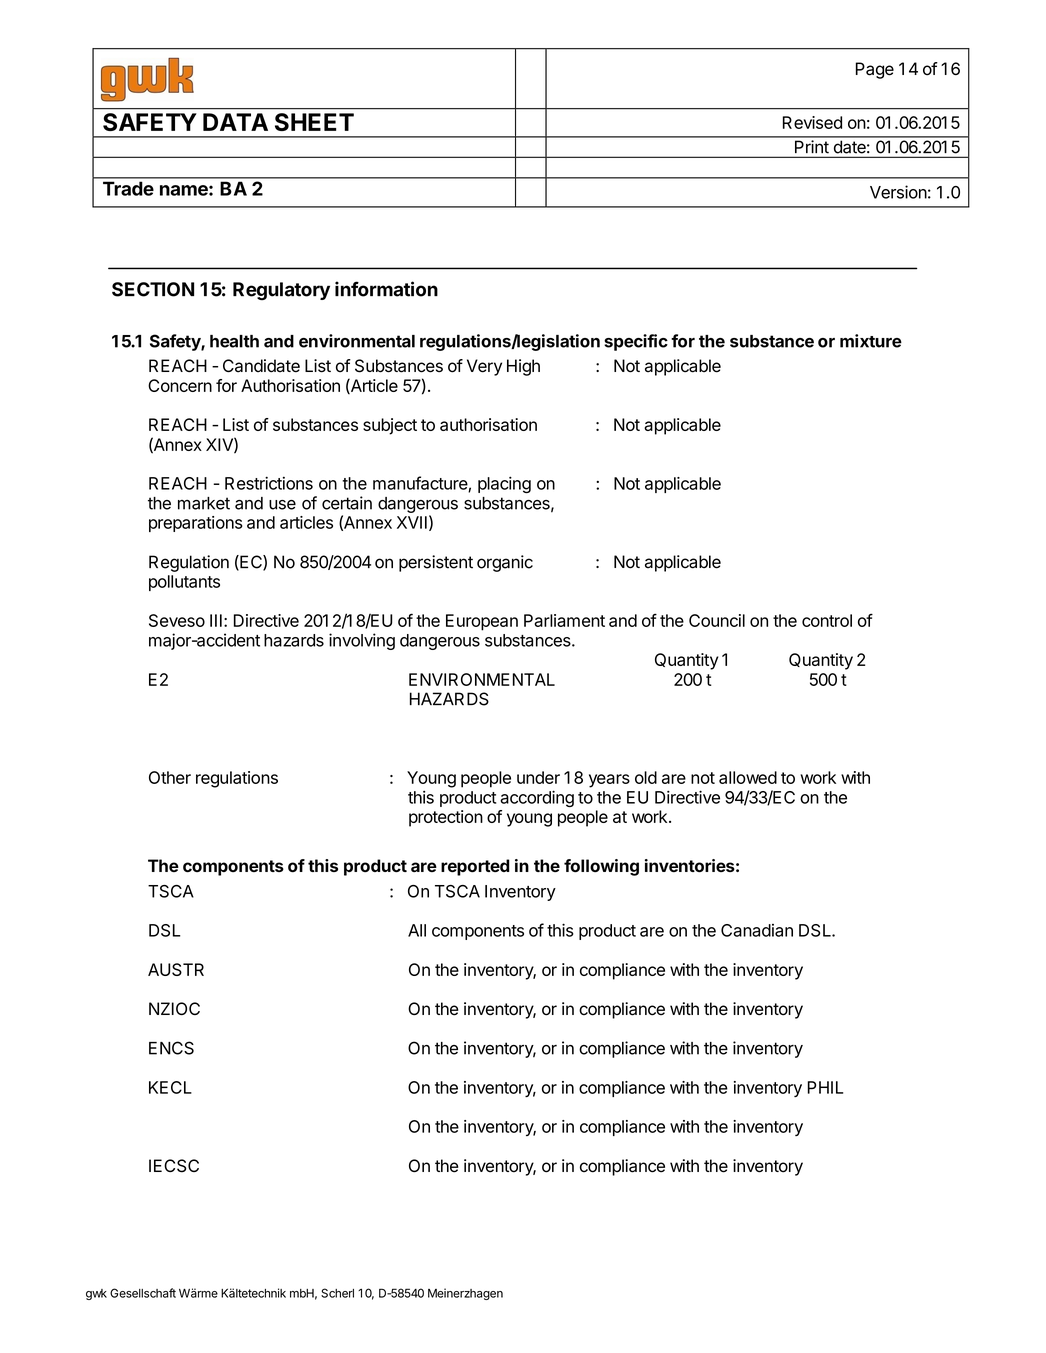  I want to click on SHEET, so click(314, 122).
